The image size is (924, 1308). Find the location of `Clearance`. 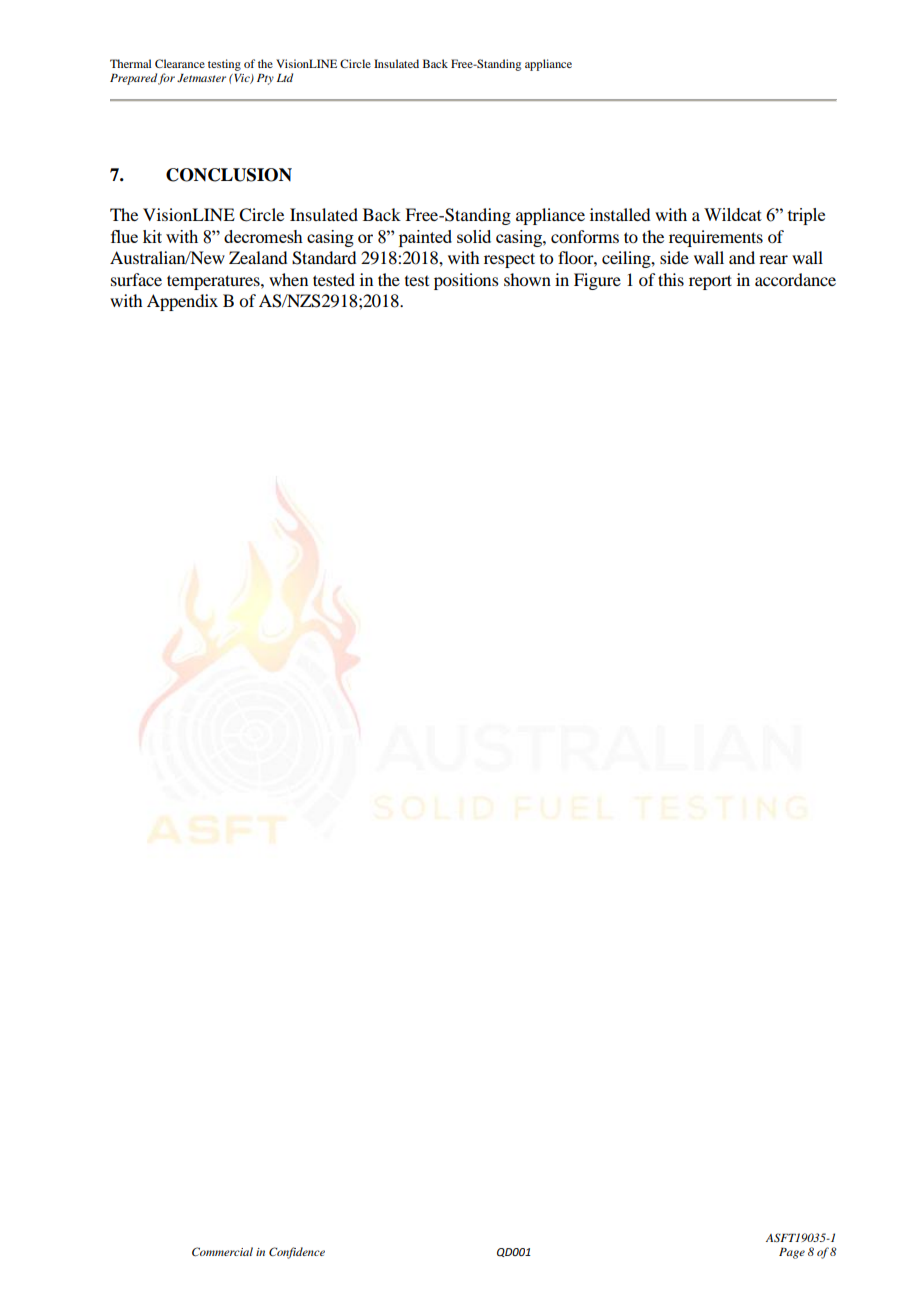

Clearance is located at coordinates (180, 63).
